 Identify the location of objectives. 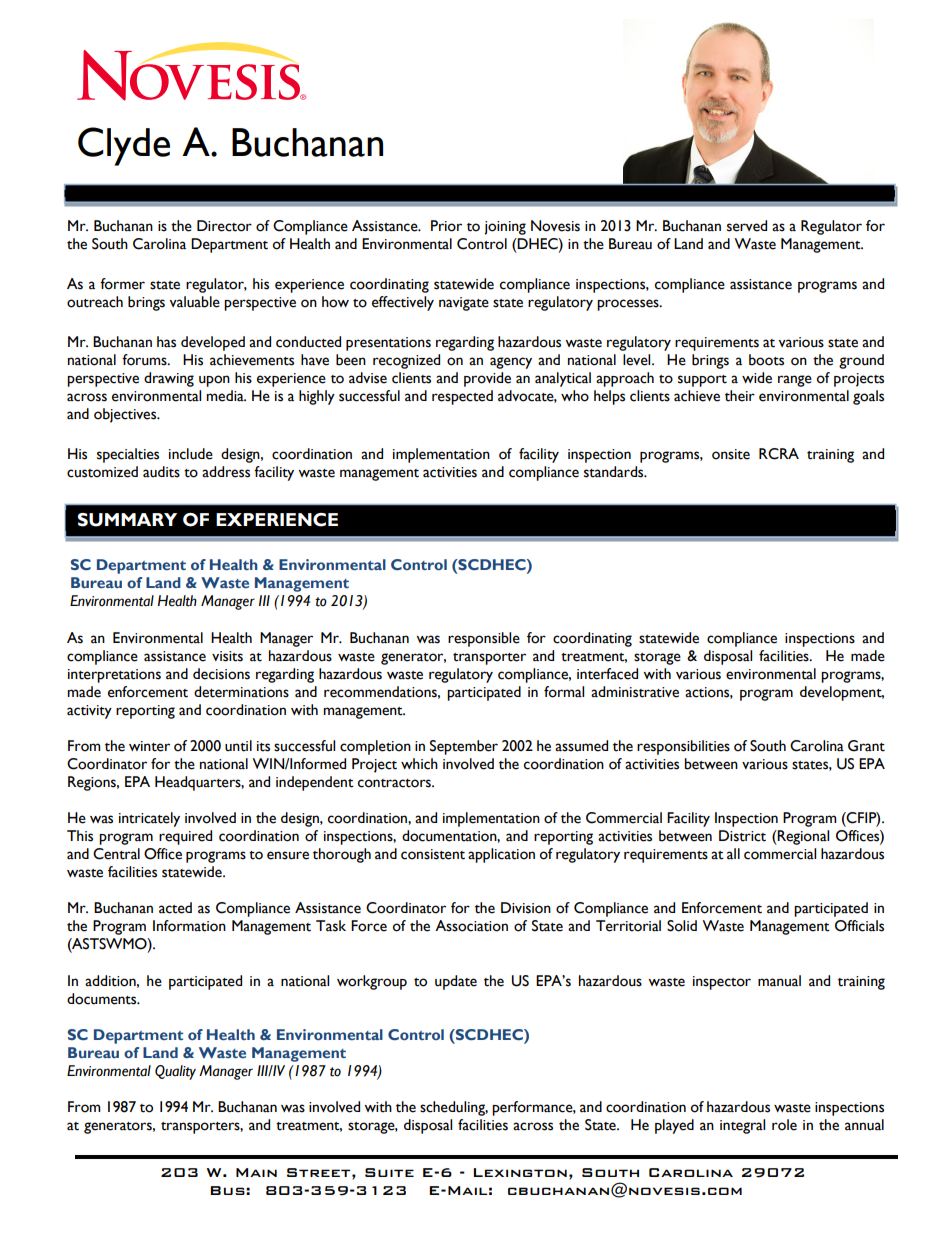
(126, 415).
